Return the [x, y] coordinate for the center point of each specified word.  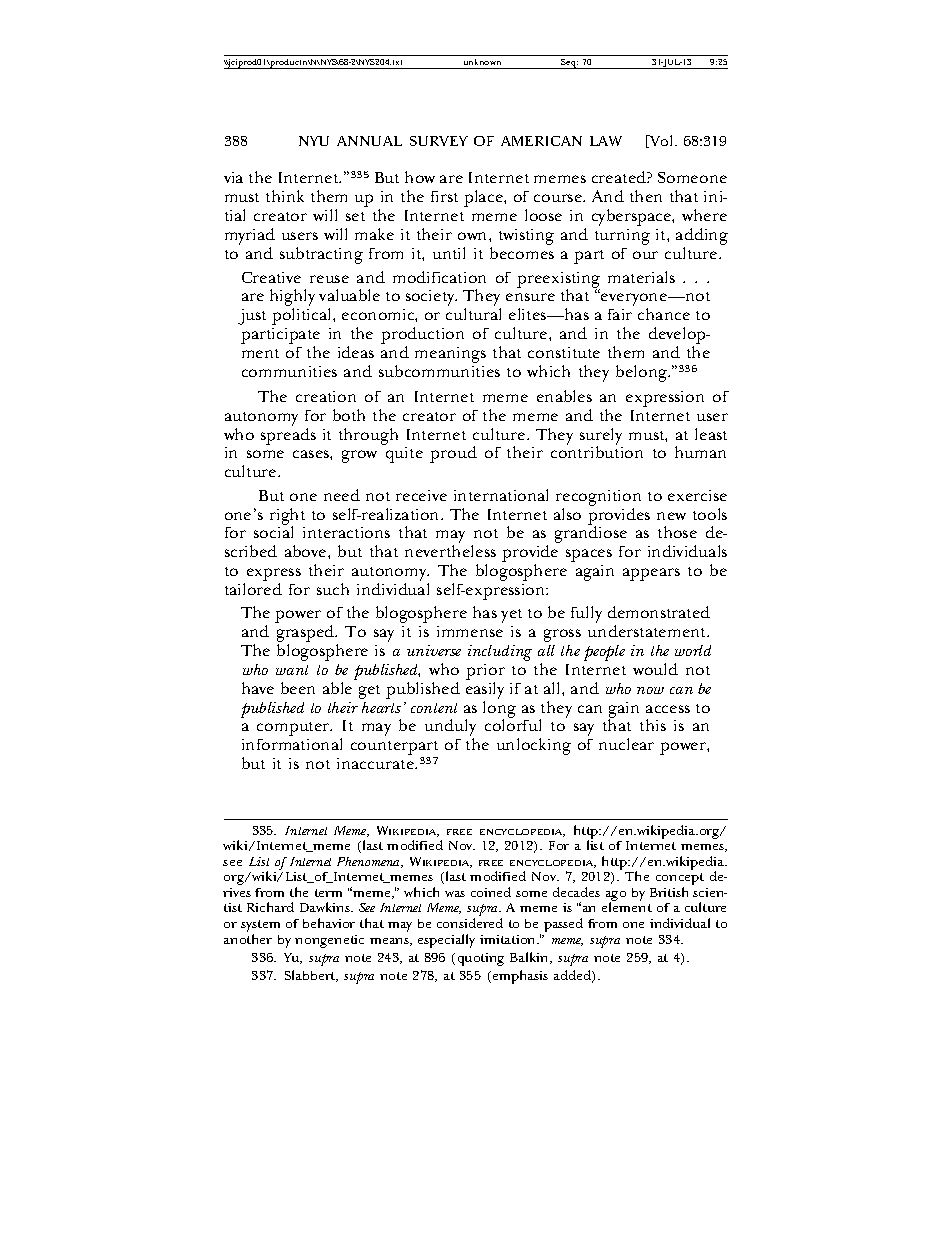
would [655, 669]
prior [485, 673]
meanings [450, 355]
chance [664, 314]
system [260, 927]
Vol [662, 141]
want [292, 670]
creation [326, 396]
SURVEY [439, 141]
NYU [314, 141]
